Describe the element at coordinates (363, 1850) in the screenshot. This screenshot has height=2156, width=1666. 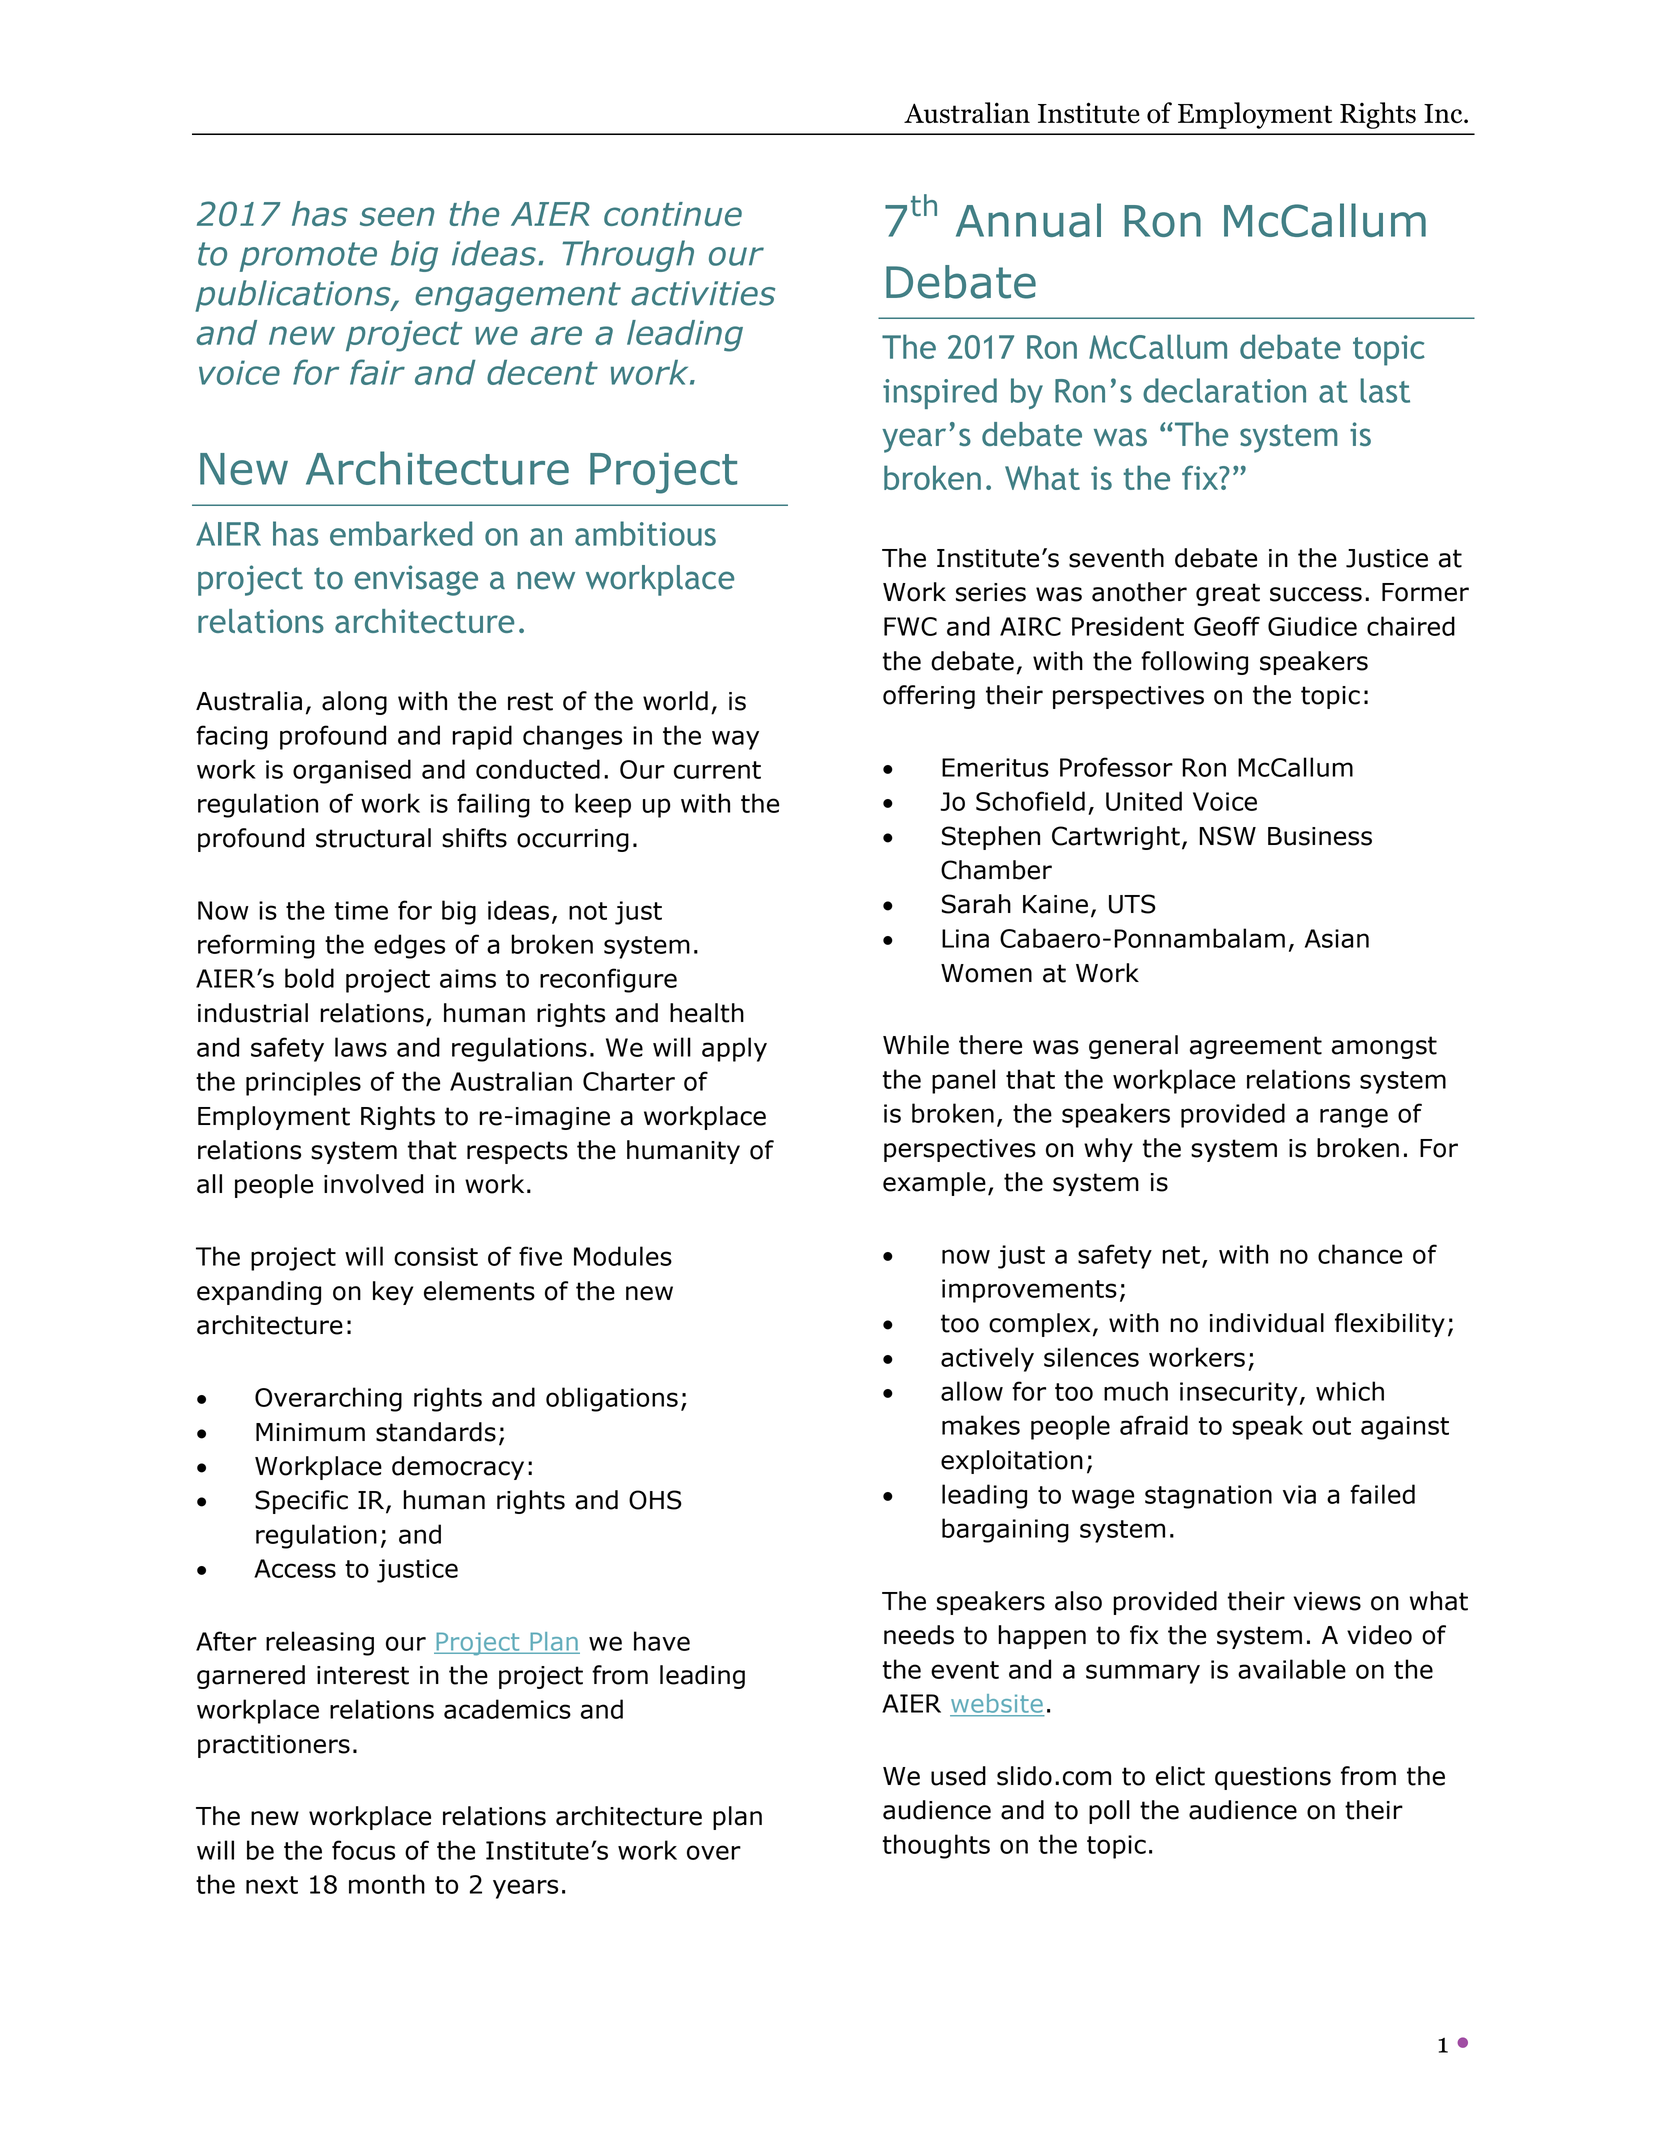
I see `focus` at that location.
